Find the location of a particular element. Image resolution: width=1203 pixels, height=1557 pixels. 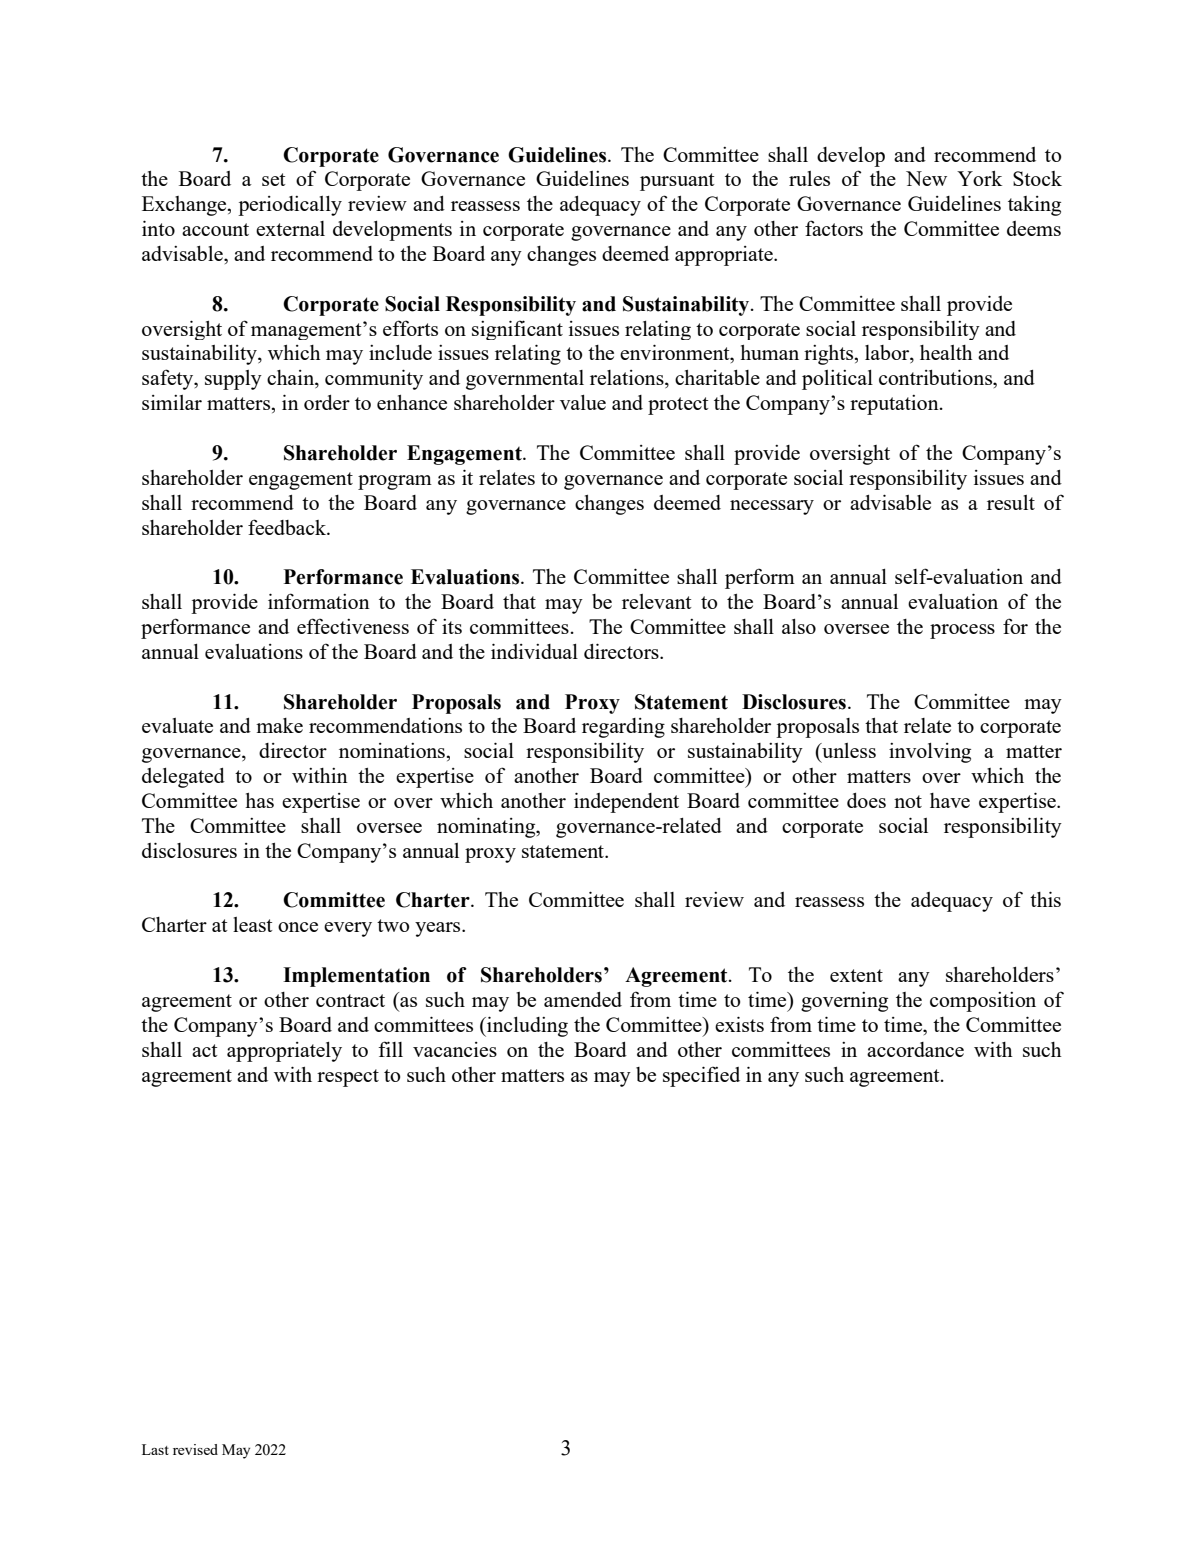

contract is located at coordinates (350, 1000).
